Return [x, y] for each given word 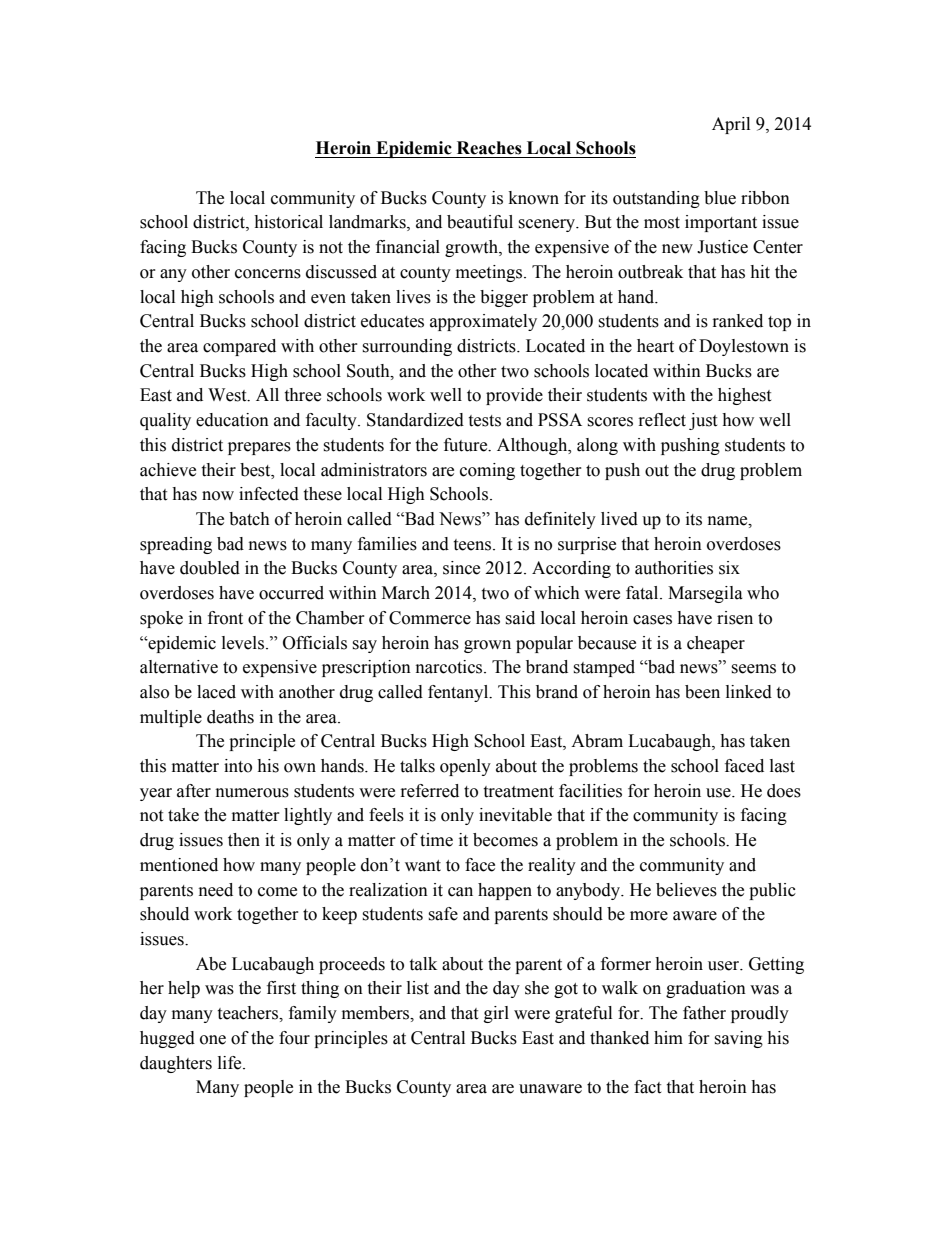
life [231, 1063]
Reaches [489, 148]
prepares [259, 448]
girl [496, 1014]
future [467, 445]
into [238, 766]
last [782, 766]
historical [288, 222]
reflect [662, 420]
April [731, 125]
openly [465, 767]
